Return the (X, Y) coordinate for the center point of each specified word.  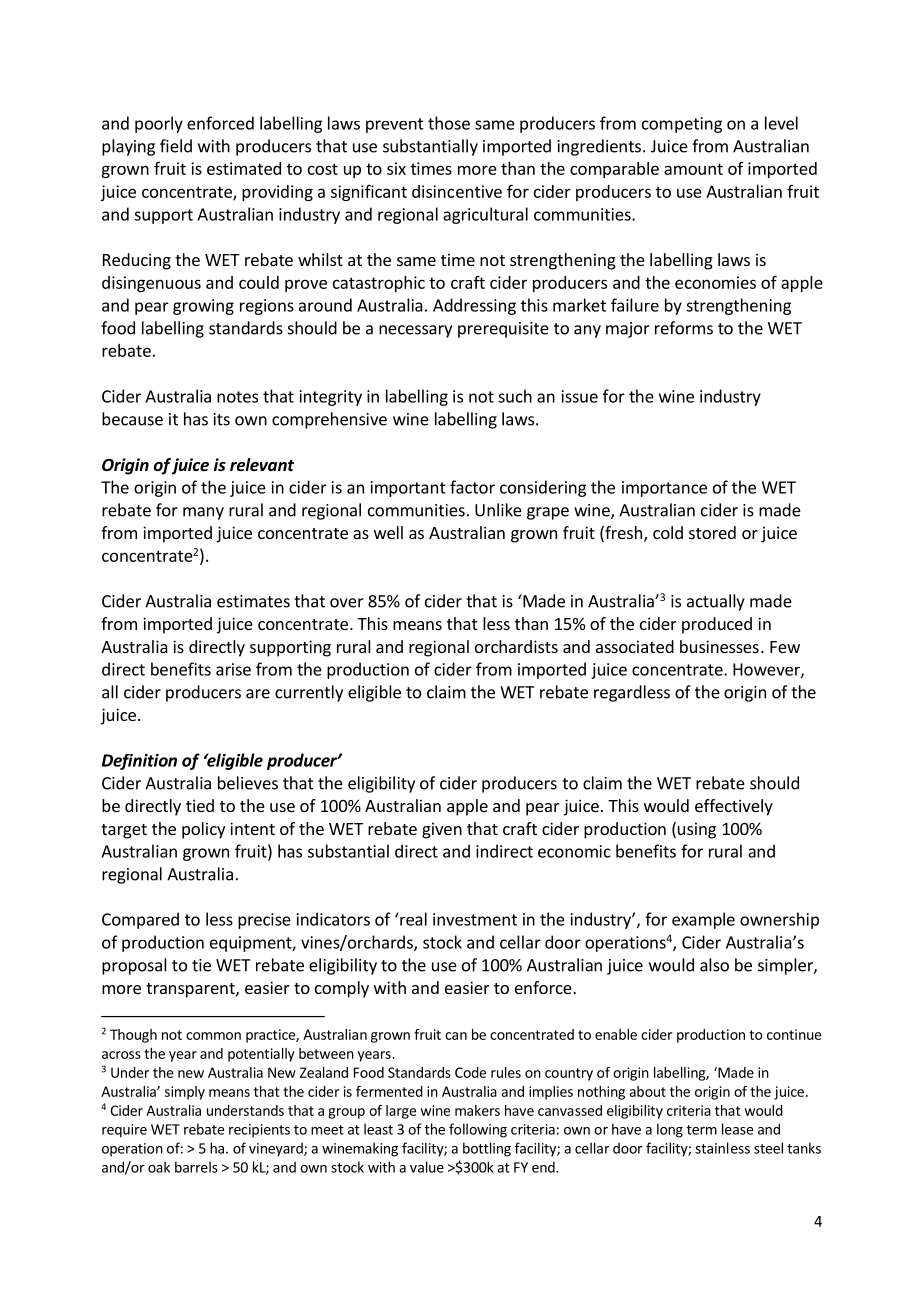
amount (693, 169)
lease (737, 1129)
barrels (196, 1167)
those (449, 123)
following (478, 1130)
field (176, 146)
